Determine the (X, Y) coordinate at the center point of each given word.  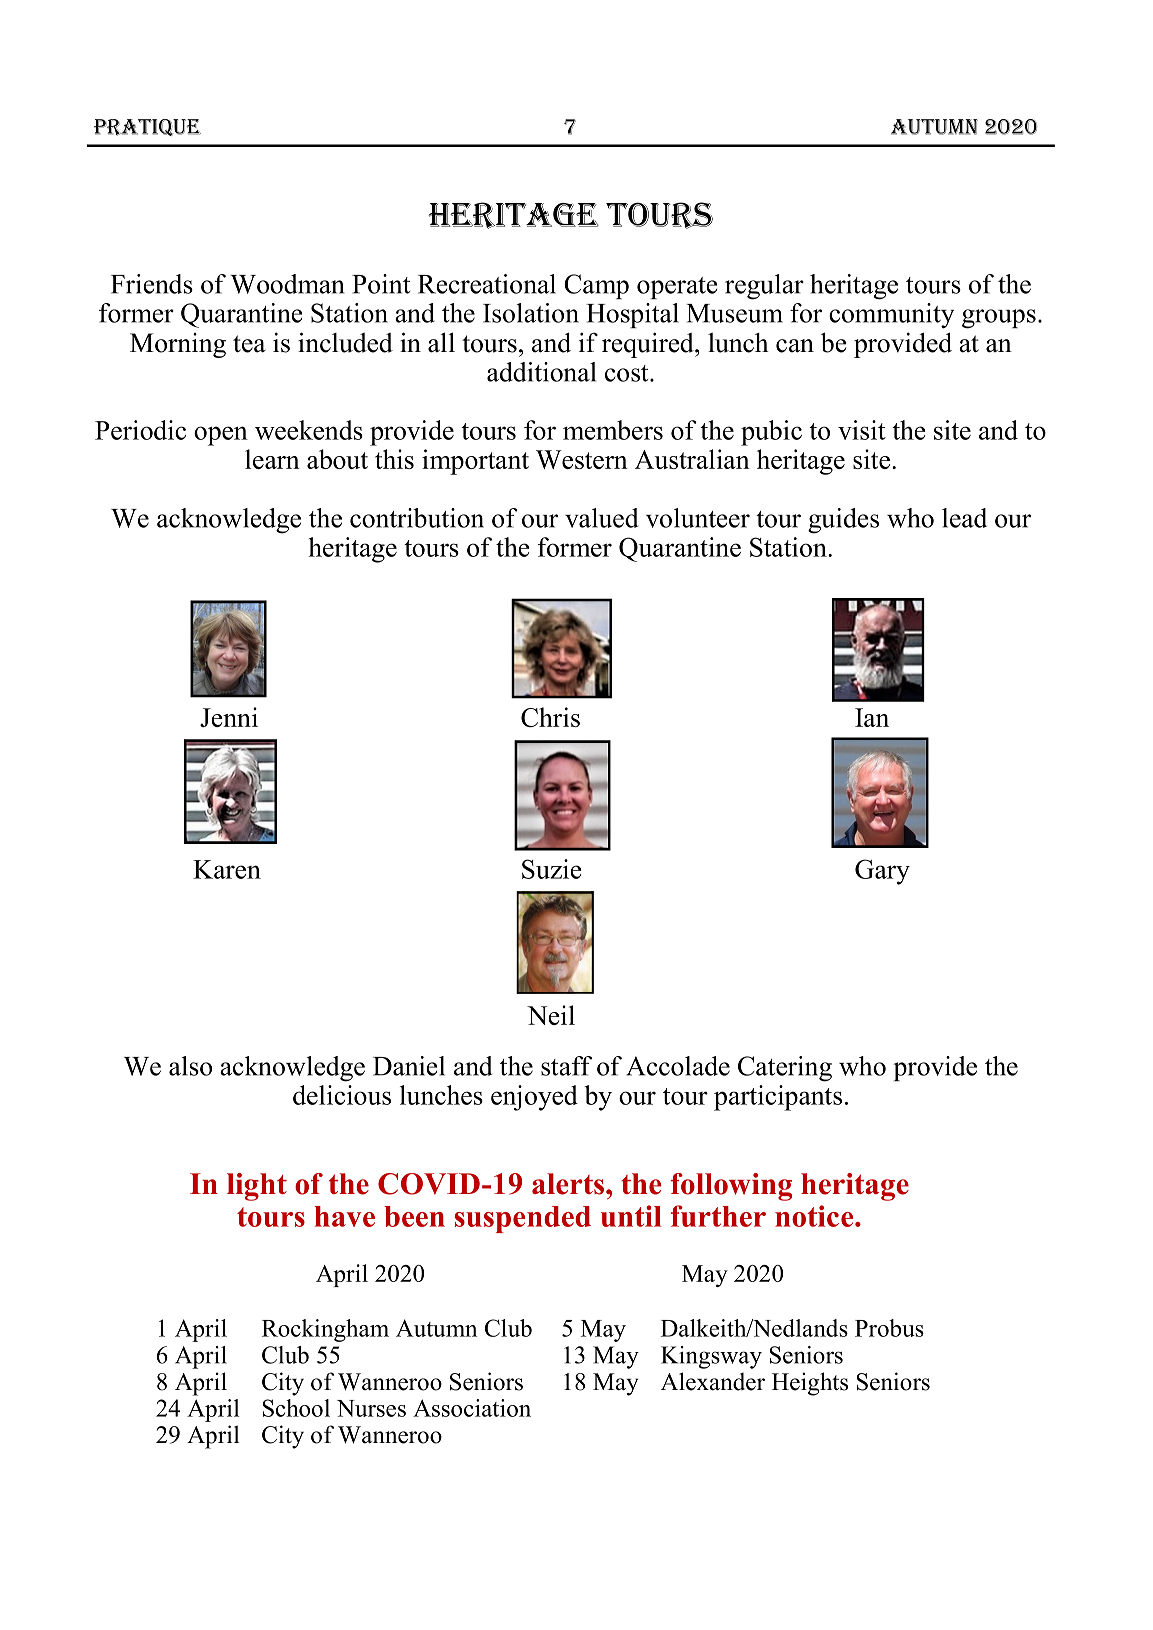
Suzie (552, 869)
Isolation (531, 313)
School (296, 1408)
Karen (227, 869)
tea (249, 344)
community (891, 316)
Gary (882, 872)
